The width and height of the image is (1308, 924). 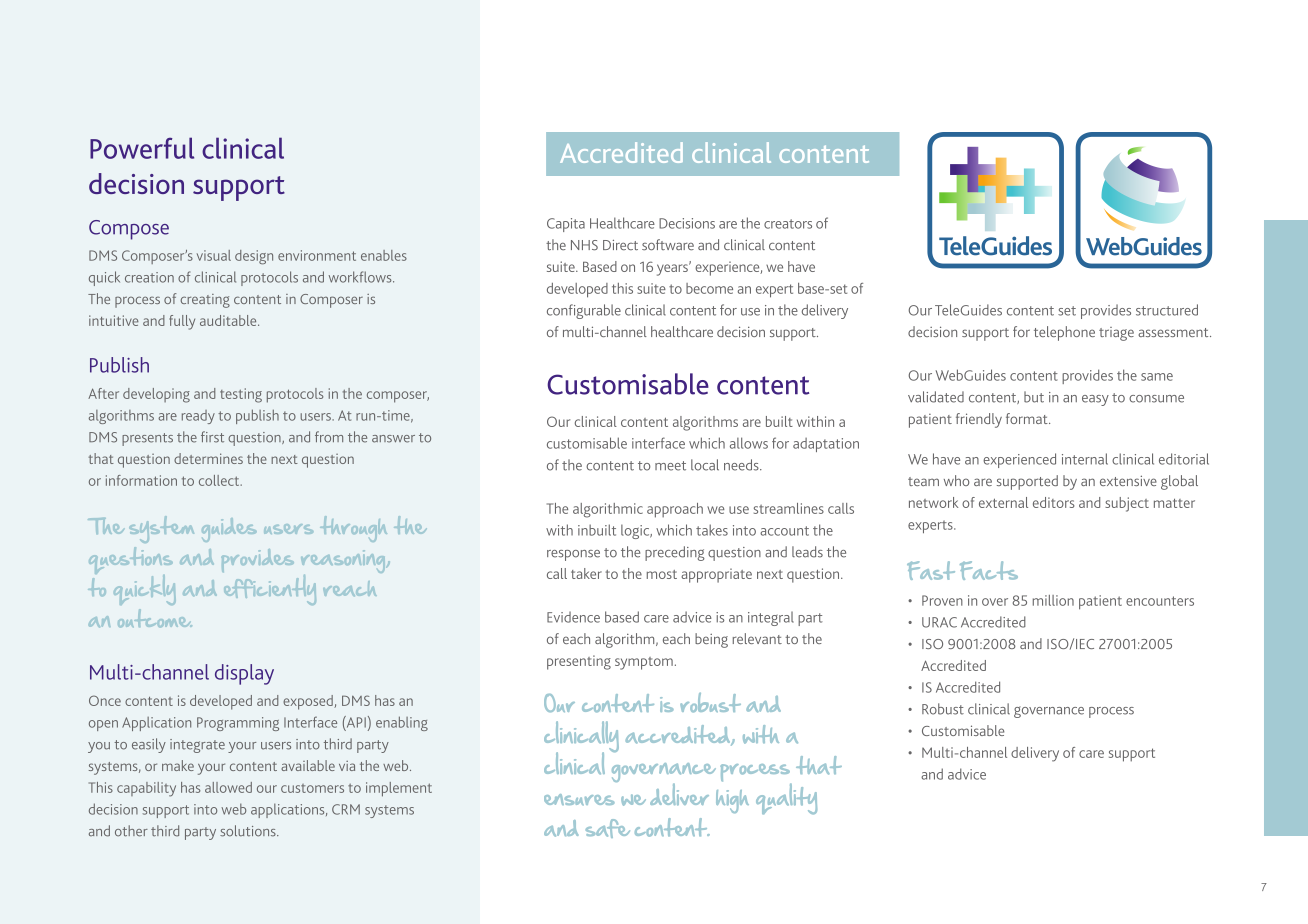 I want to click on creators, so click(x=788, y=224).
